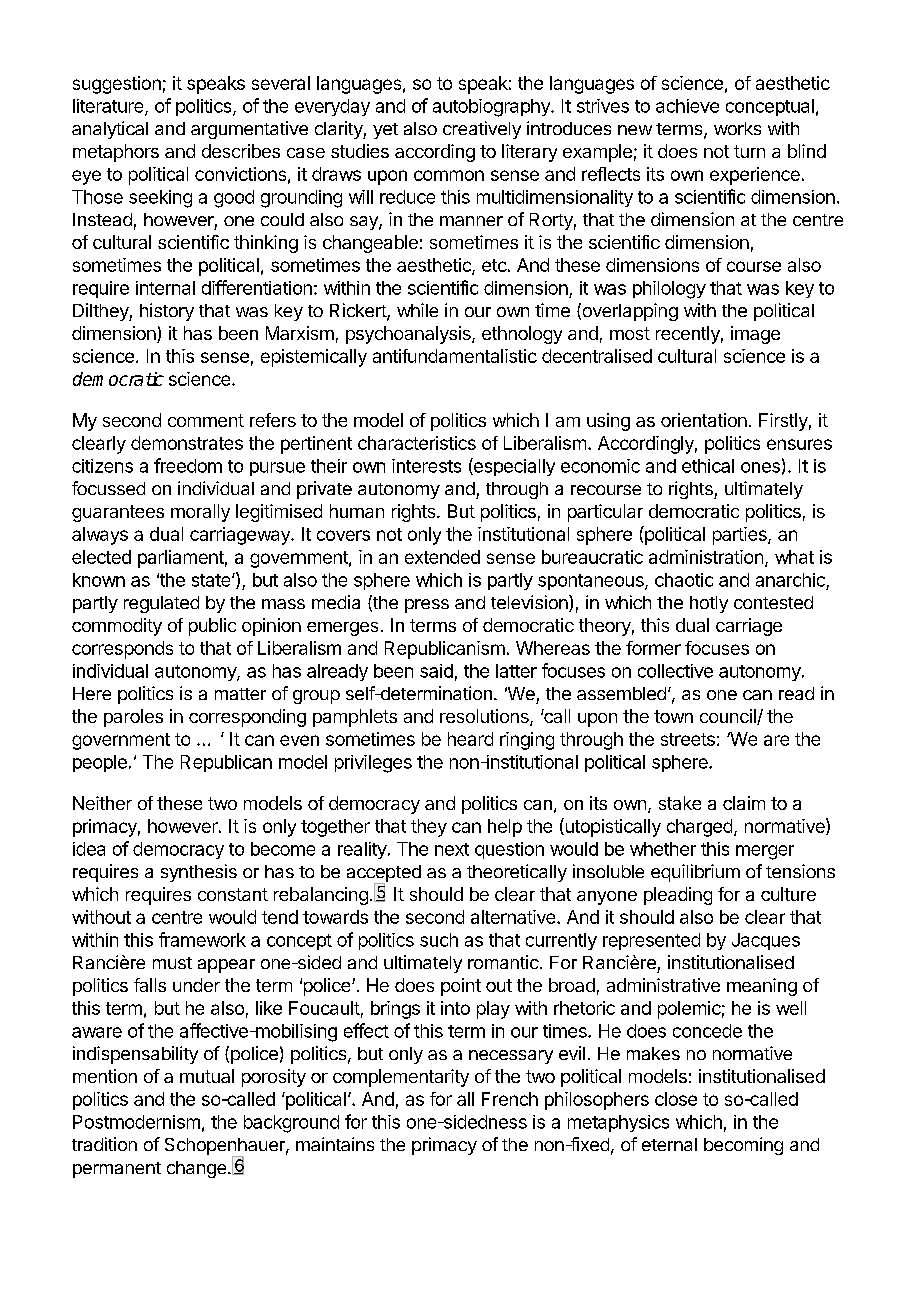 This document has height=1308, width=924. I want to click on psychoanalysis, so click(409, 335).
